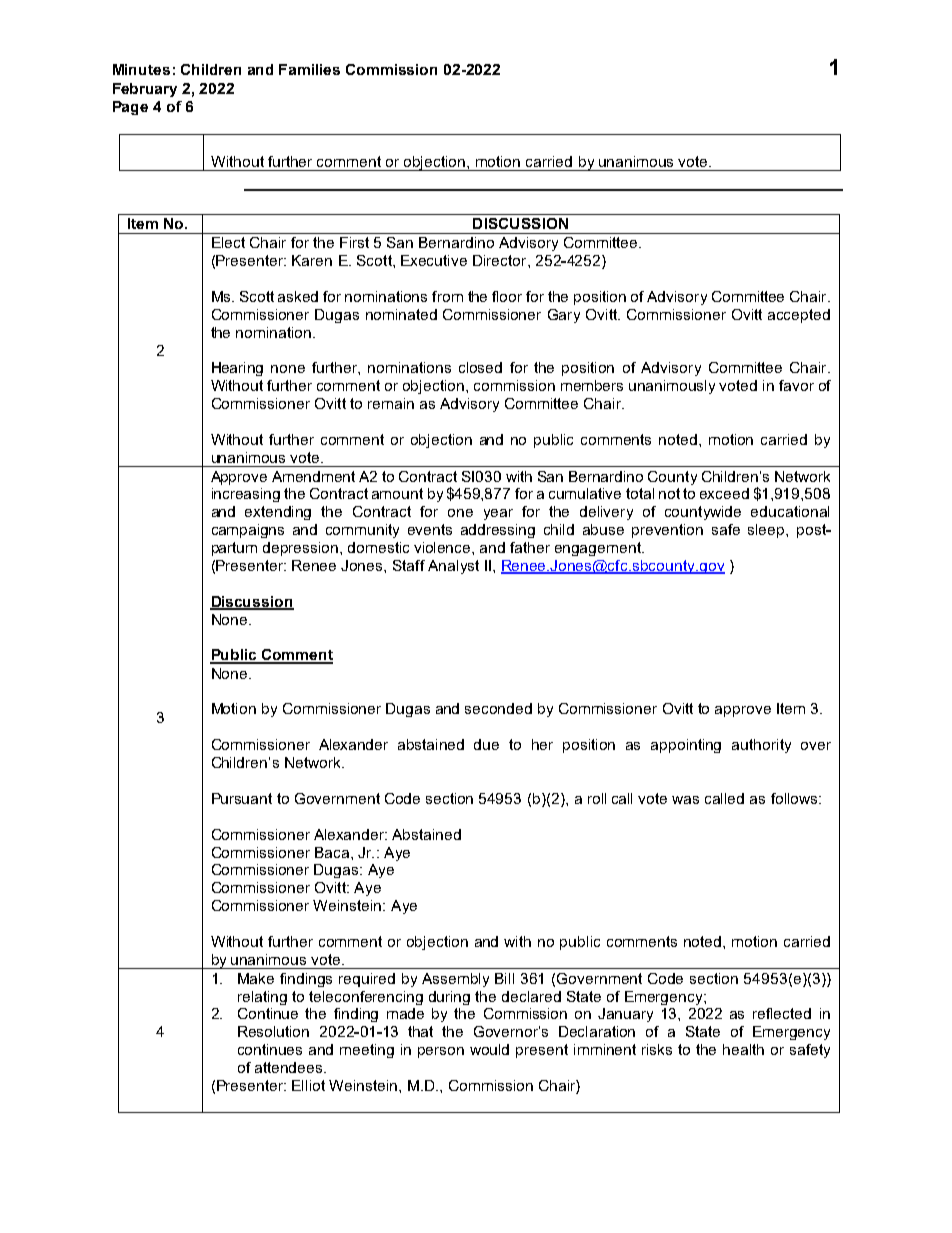 The height and width of the screenshot is (1233, 952). Describe the element at coordinates (767, 531) in the screenshot. I see `sleep` at that location.
